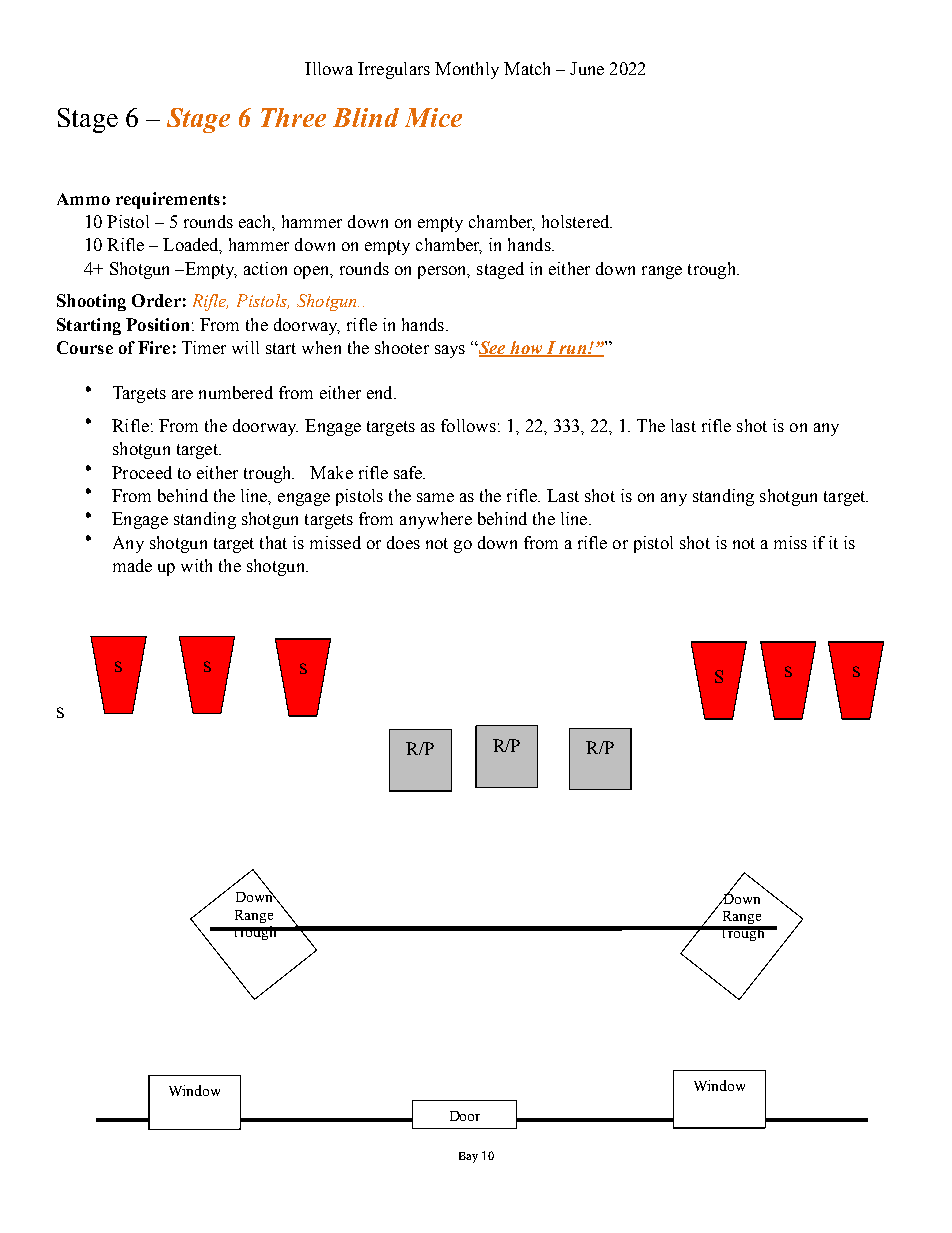  Describe the element at coordinates (196, 565) in the screenshot. I see `with` at that location.
